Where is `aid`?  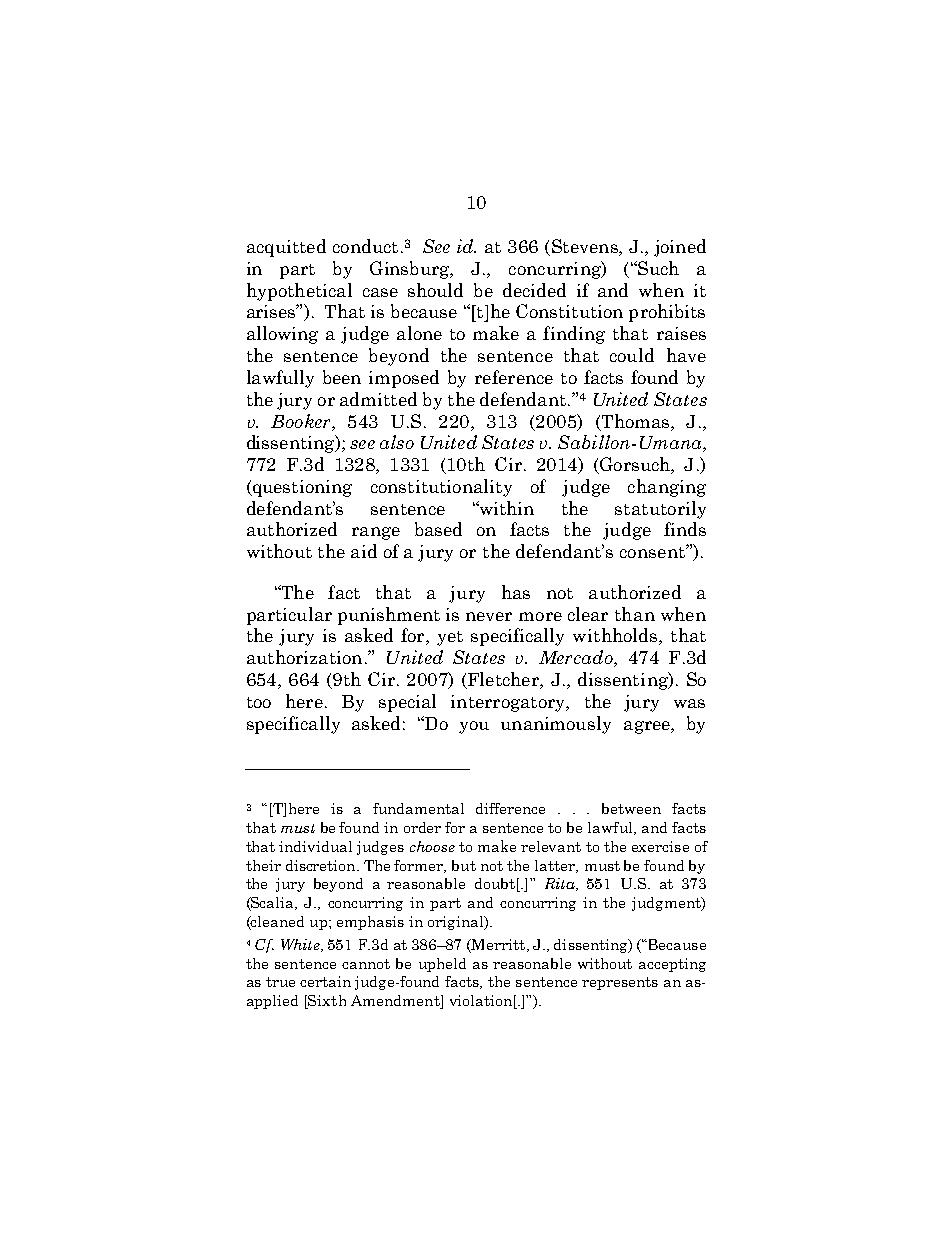
aid is located at coordinates (364, 551).
